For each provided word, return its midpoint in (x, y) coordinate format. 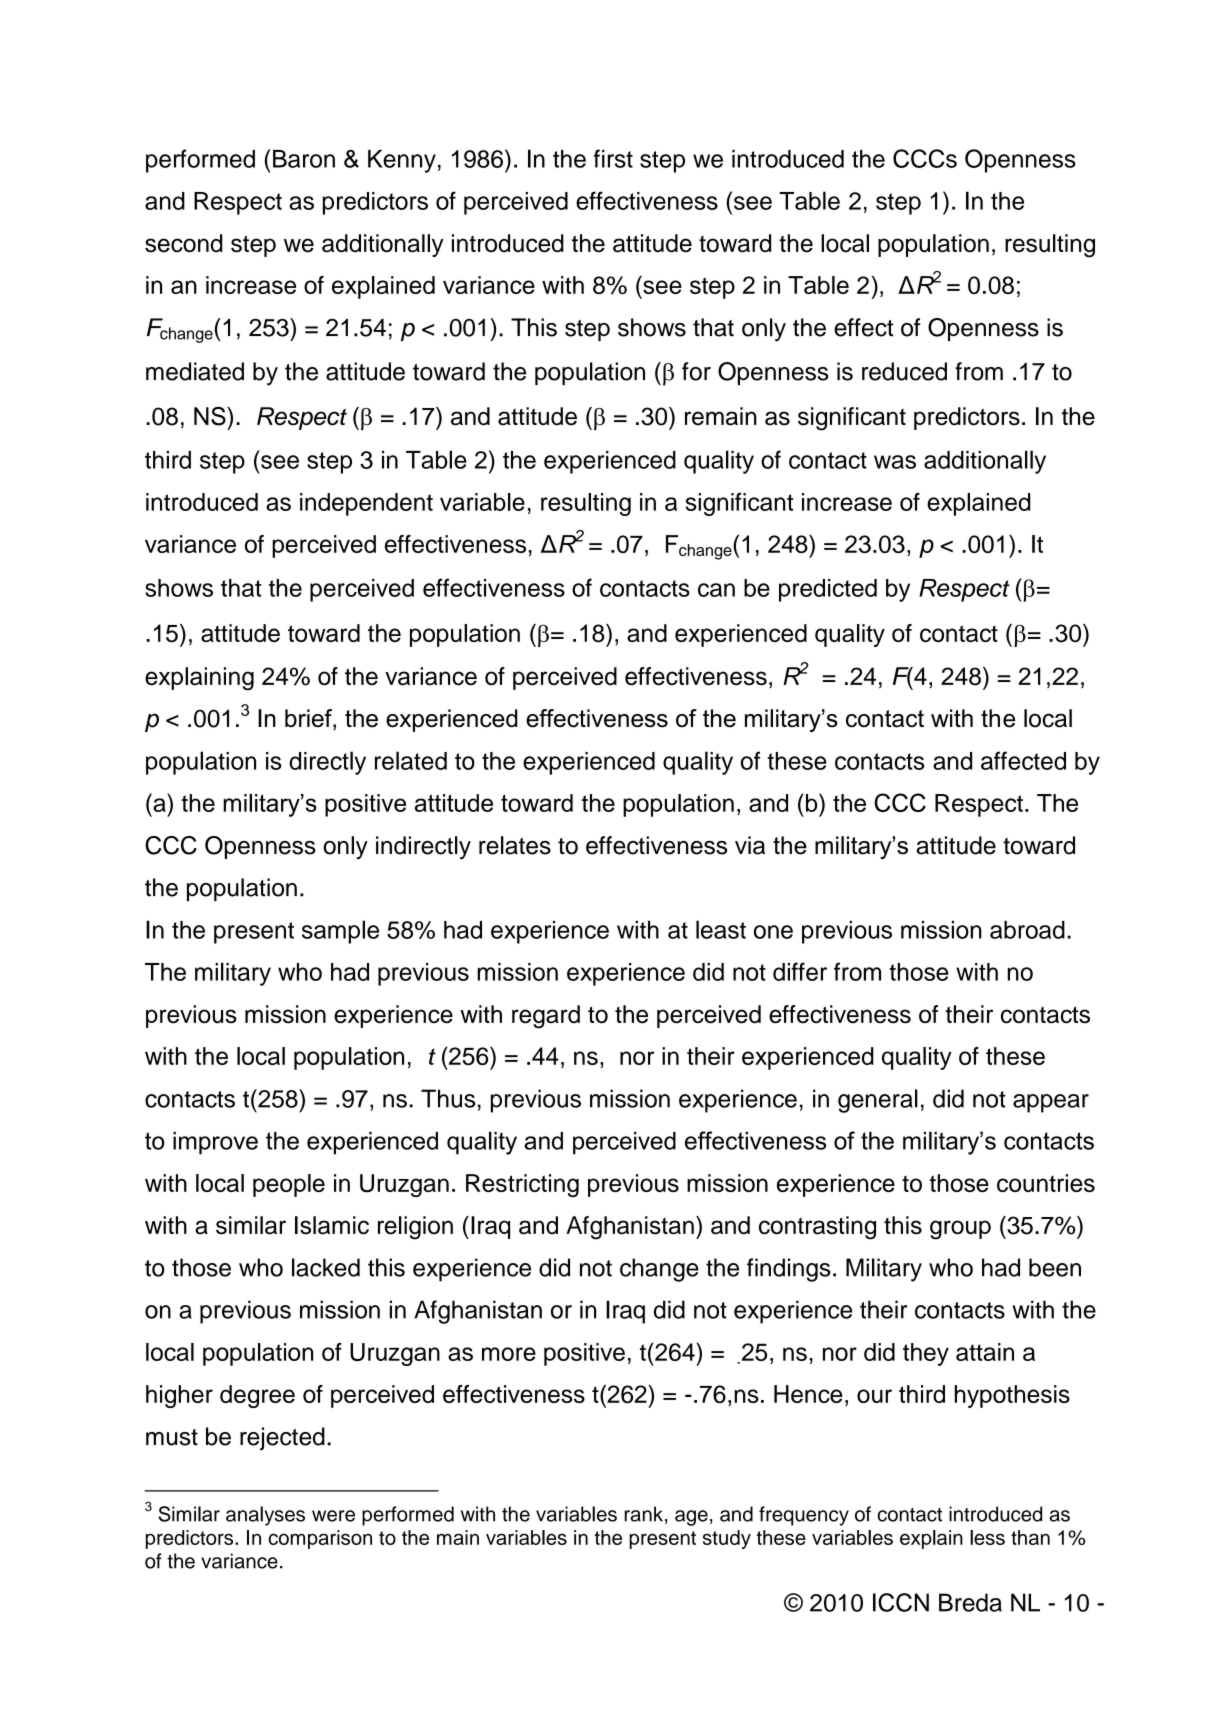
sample (340, 932)
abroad (1027, 930)
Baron (304, 159)
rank (644, 1514)
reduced (904, 371)
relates (515, 845)
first (613, 158)
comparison (320, 1539)
